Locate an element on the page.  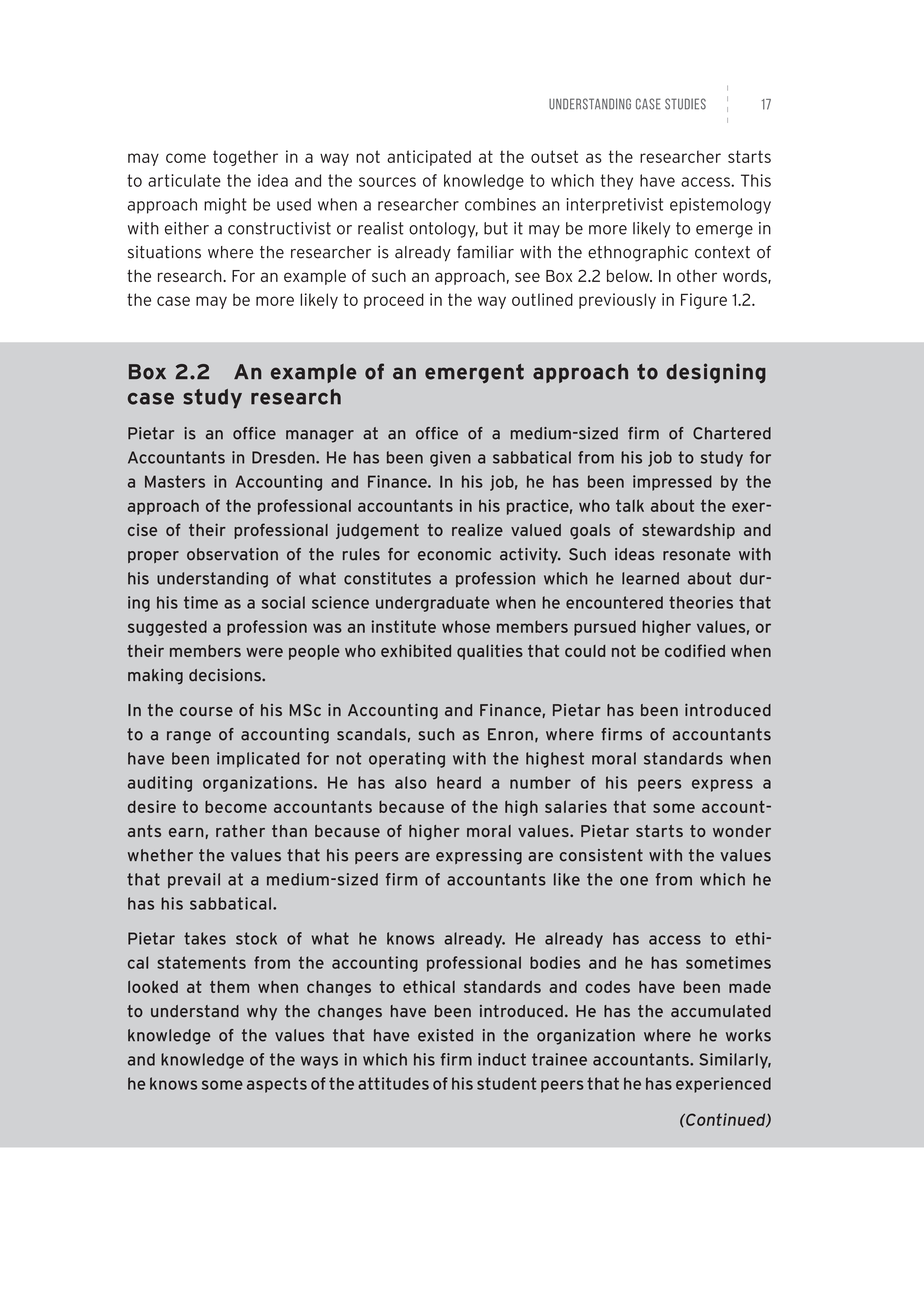
theories is located at coordinates (701, 602).
